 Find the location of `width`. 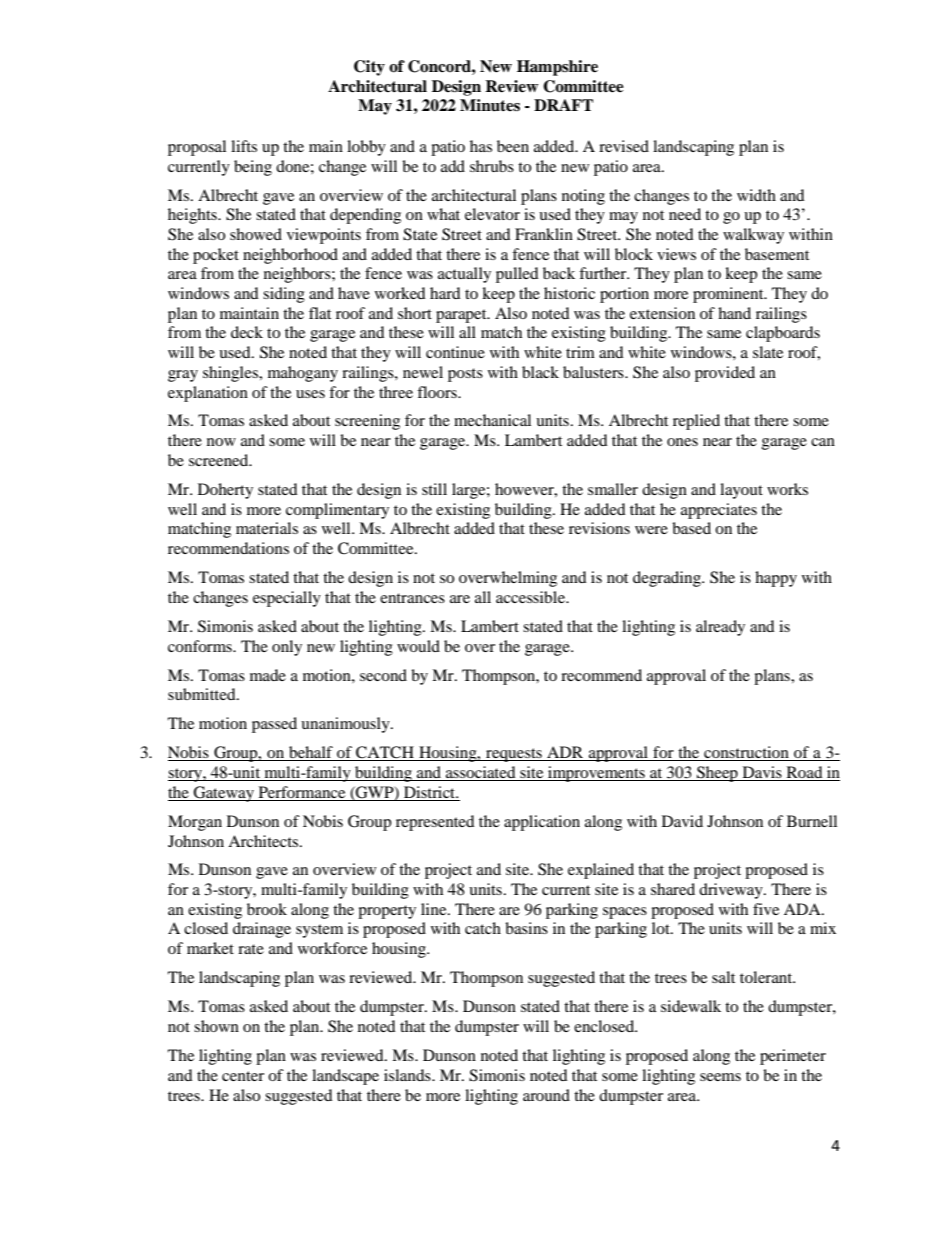

width is located at coordinates (756, 195).
